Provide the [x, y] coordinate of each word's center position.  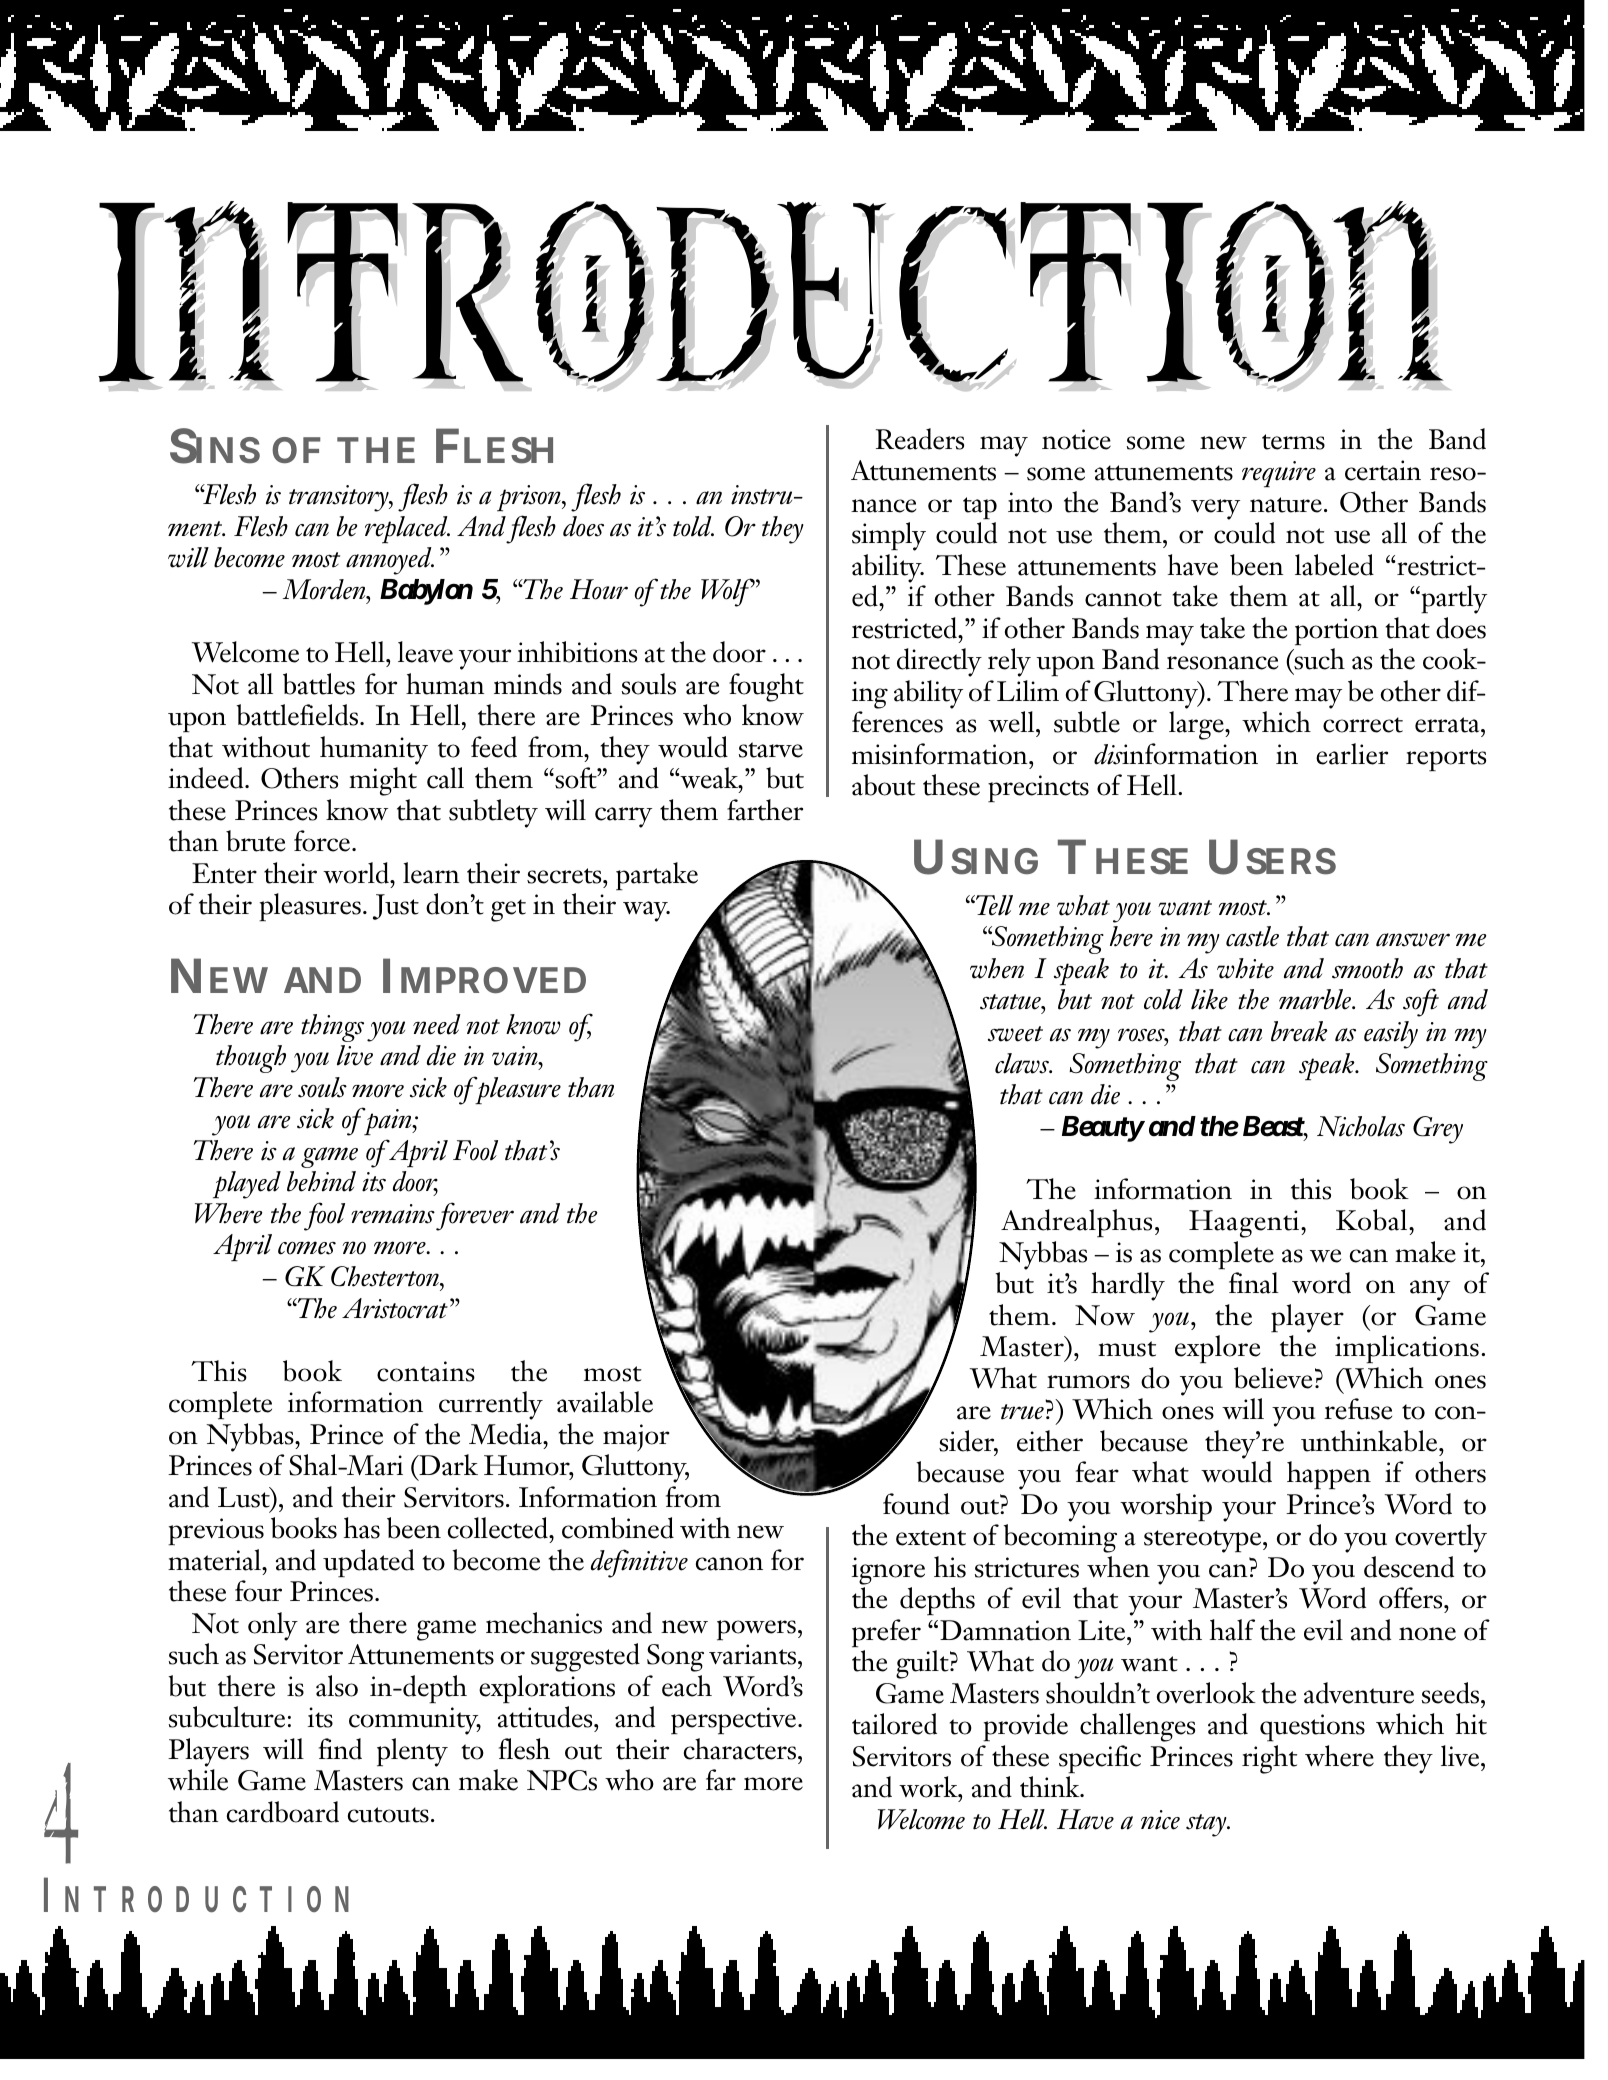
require [1279, 474]
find [340, 1749]
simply [889, 536]
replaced [407, 530]
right [1269, 1759]
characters [740, 1749]
